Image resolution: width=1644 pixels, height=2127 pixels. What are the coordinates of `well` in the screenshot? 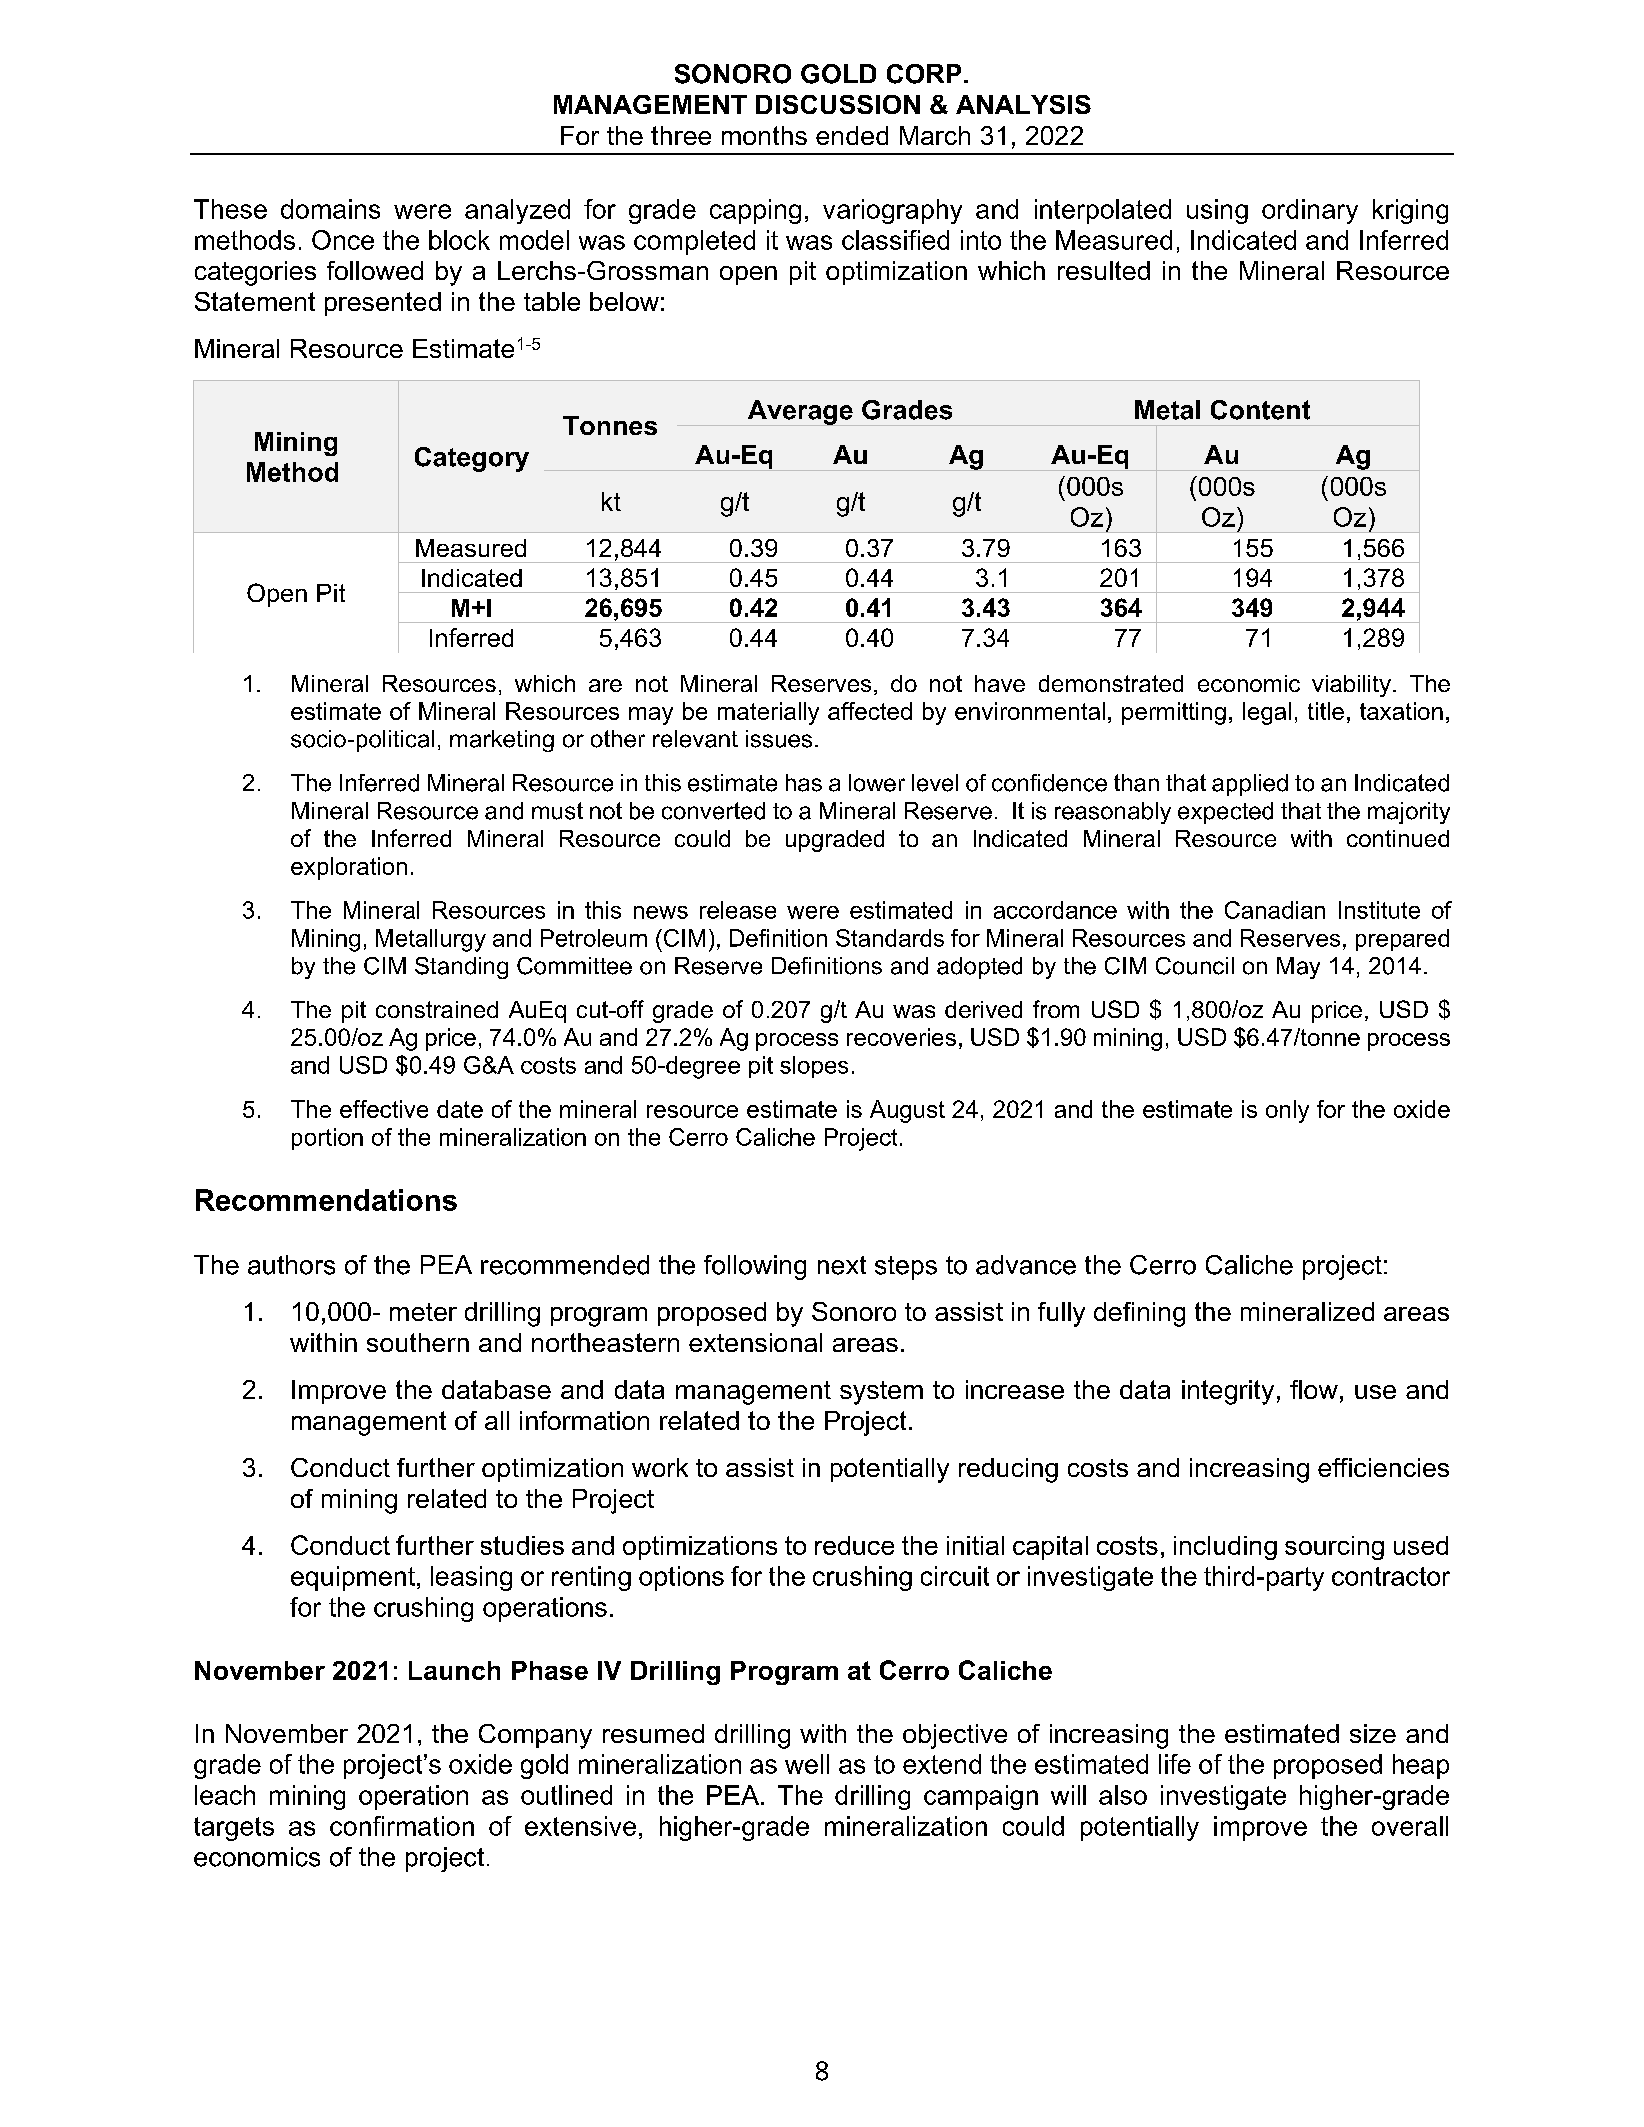 It's located at (807, 1764).
